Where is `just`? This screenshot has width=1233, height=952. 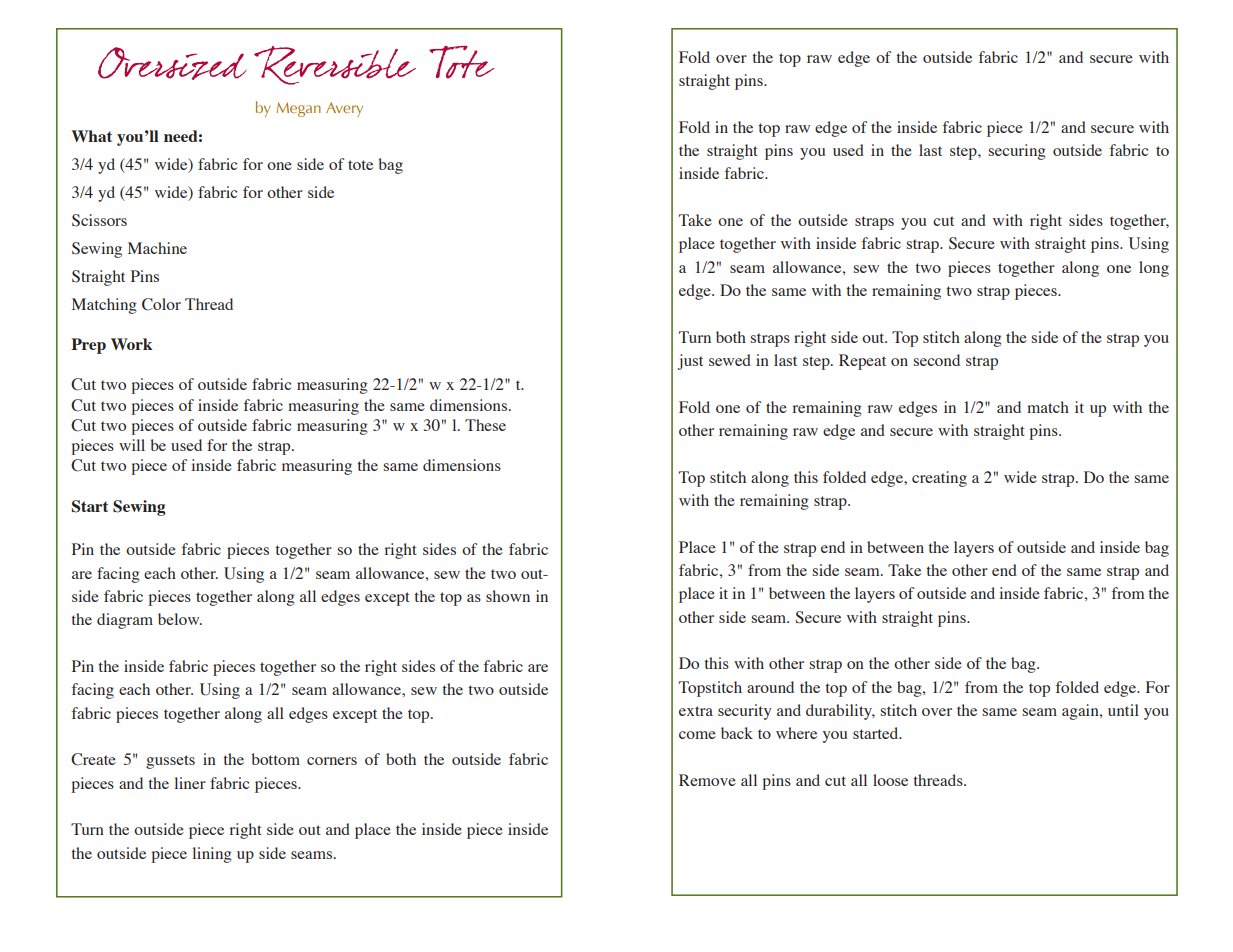
just is located at coordinates (690, 362).
